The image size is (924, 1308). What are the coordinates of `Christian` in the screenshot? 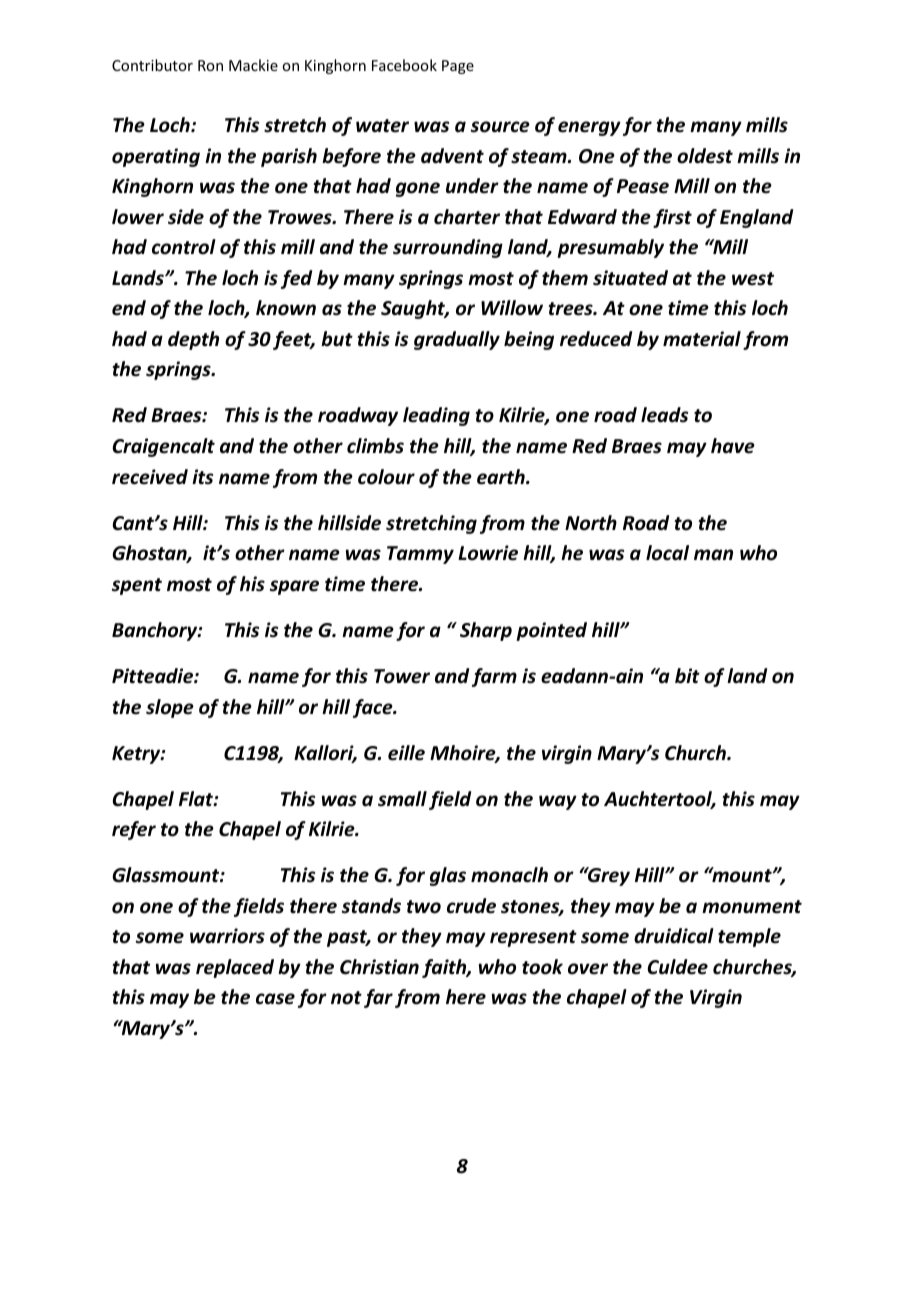 It's located at (379, 967).
